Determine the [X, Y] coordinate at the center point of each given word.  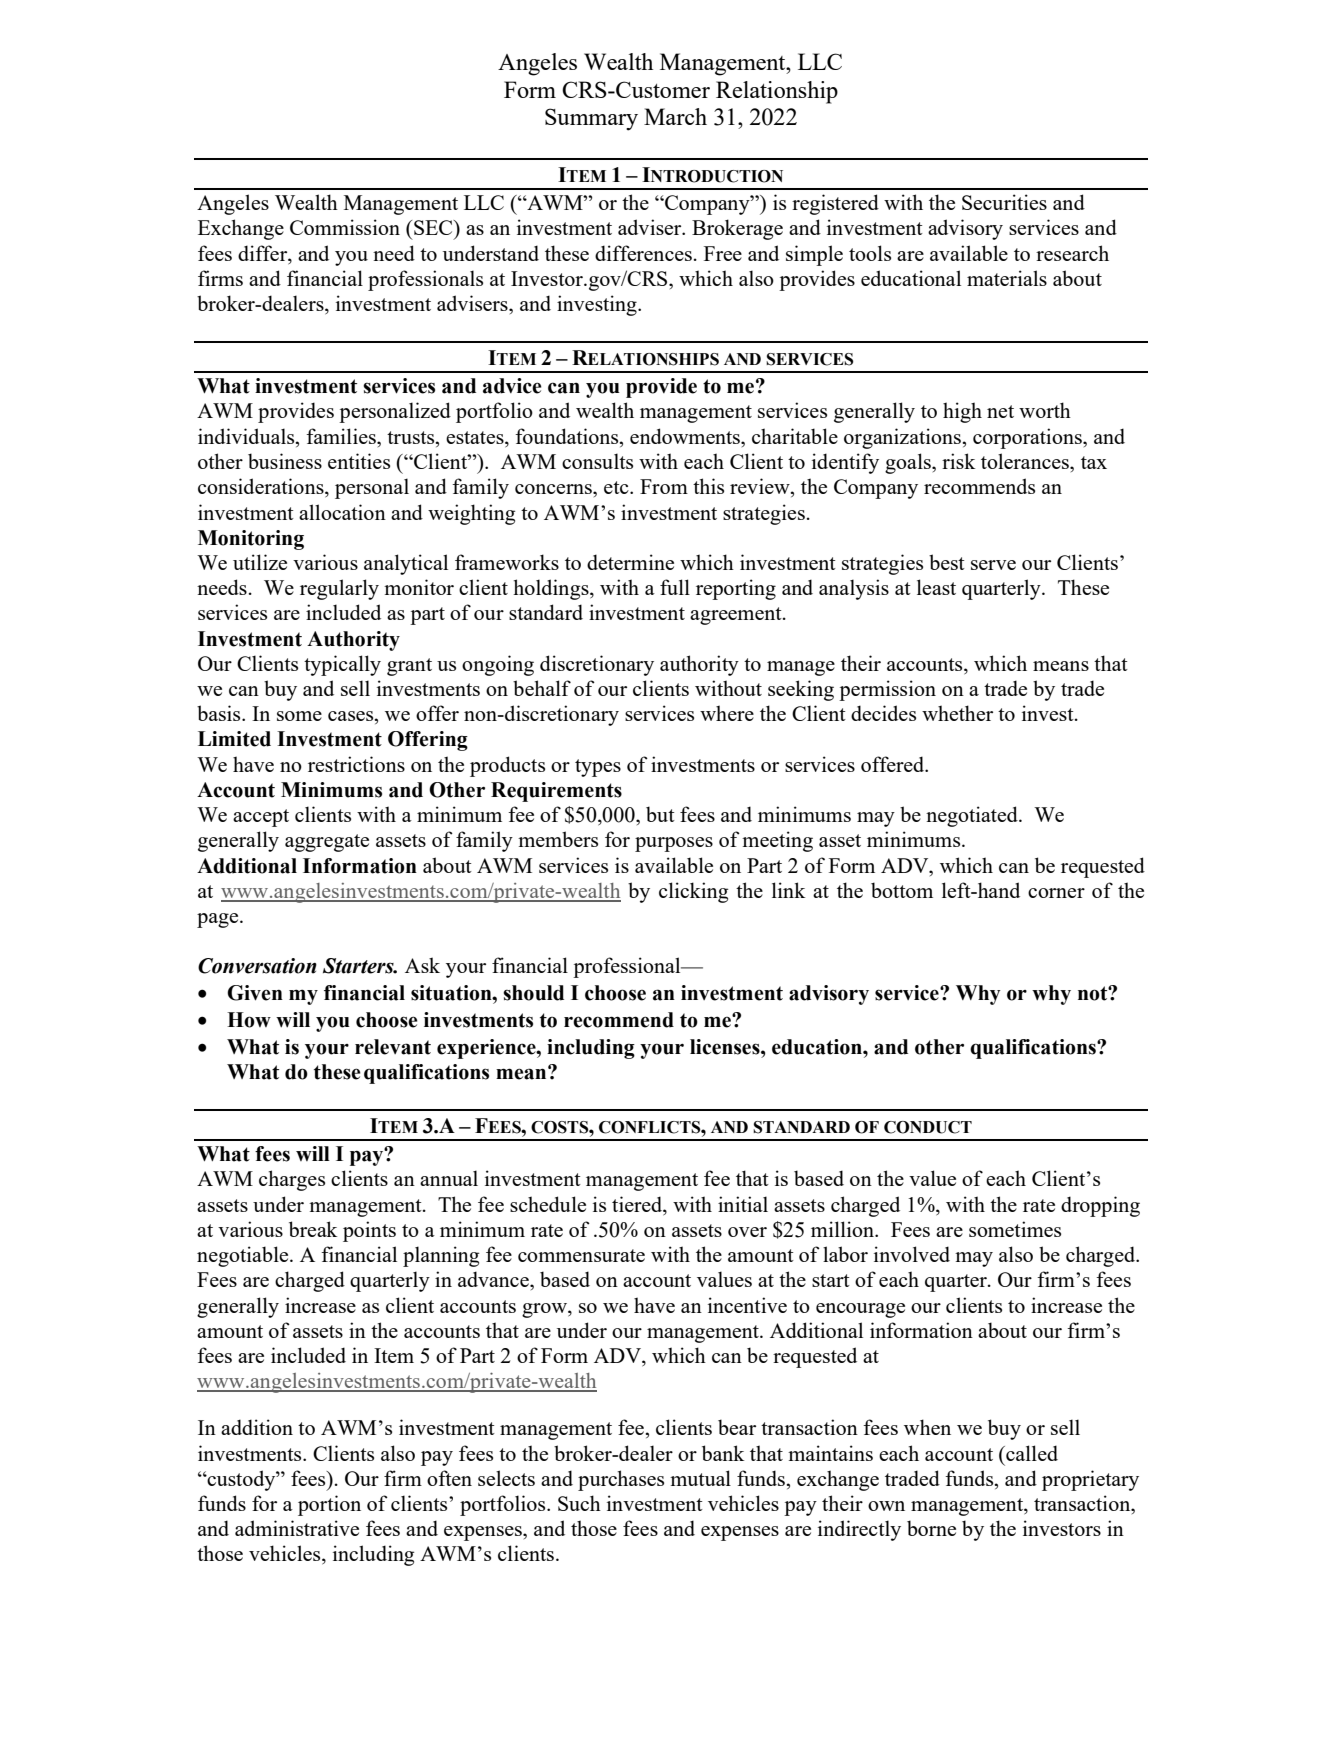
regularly [339, 589]
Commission [345, 227]
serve [993, 565]
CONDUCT [928, 1127]
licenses [726, 1047]
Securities [1004, 202]
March [675, 116]
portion [329, 1505]
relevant [393, 1047]
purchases [621, 1480]
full [675, 587]
